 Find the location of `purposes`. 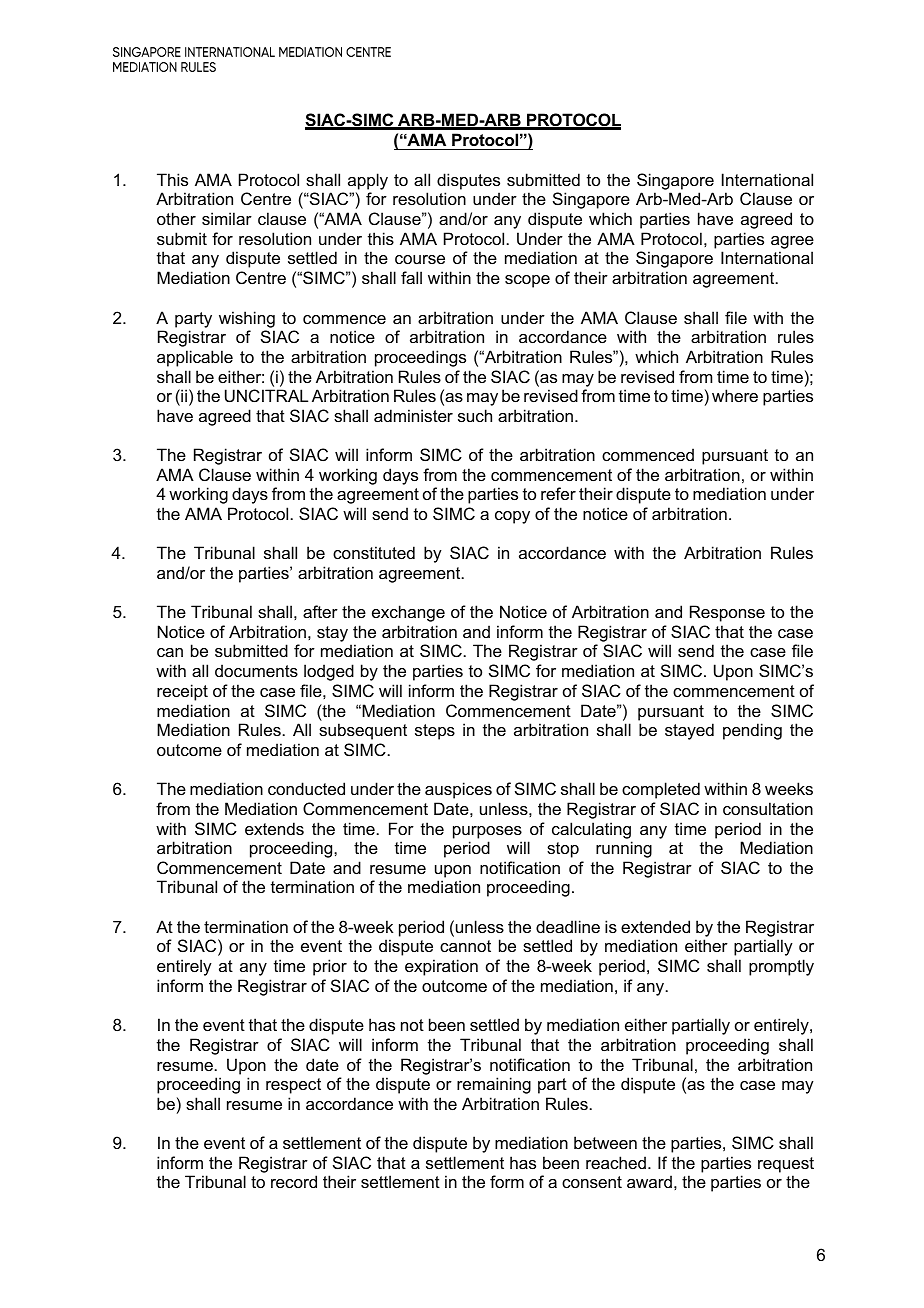

purposes is located at coordinates (487, 832).
